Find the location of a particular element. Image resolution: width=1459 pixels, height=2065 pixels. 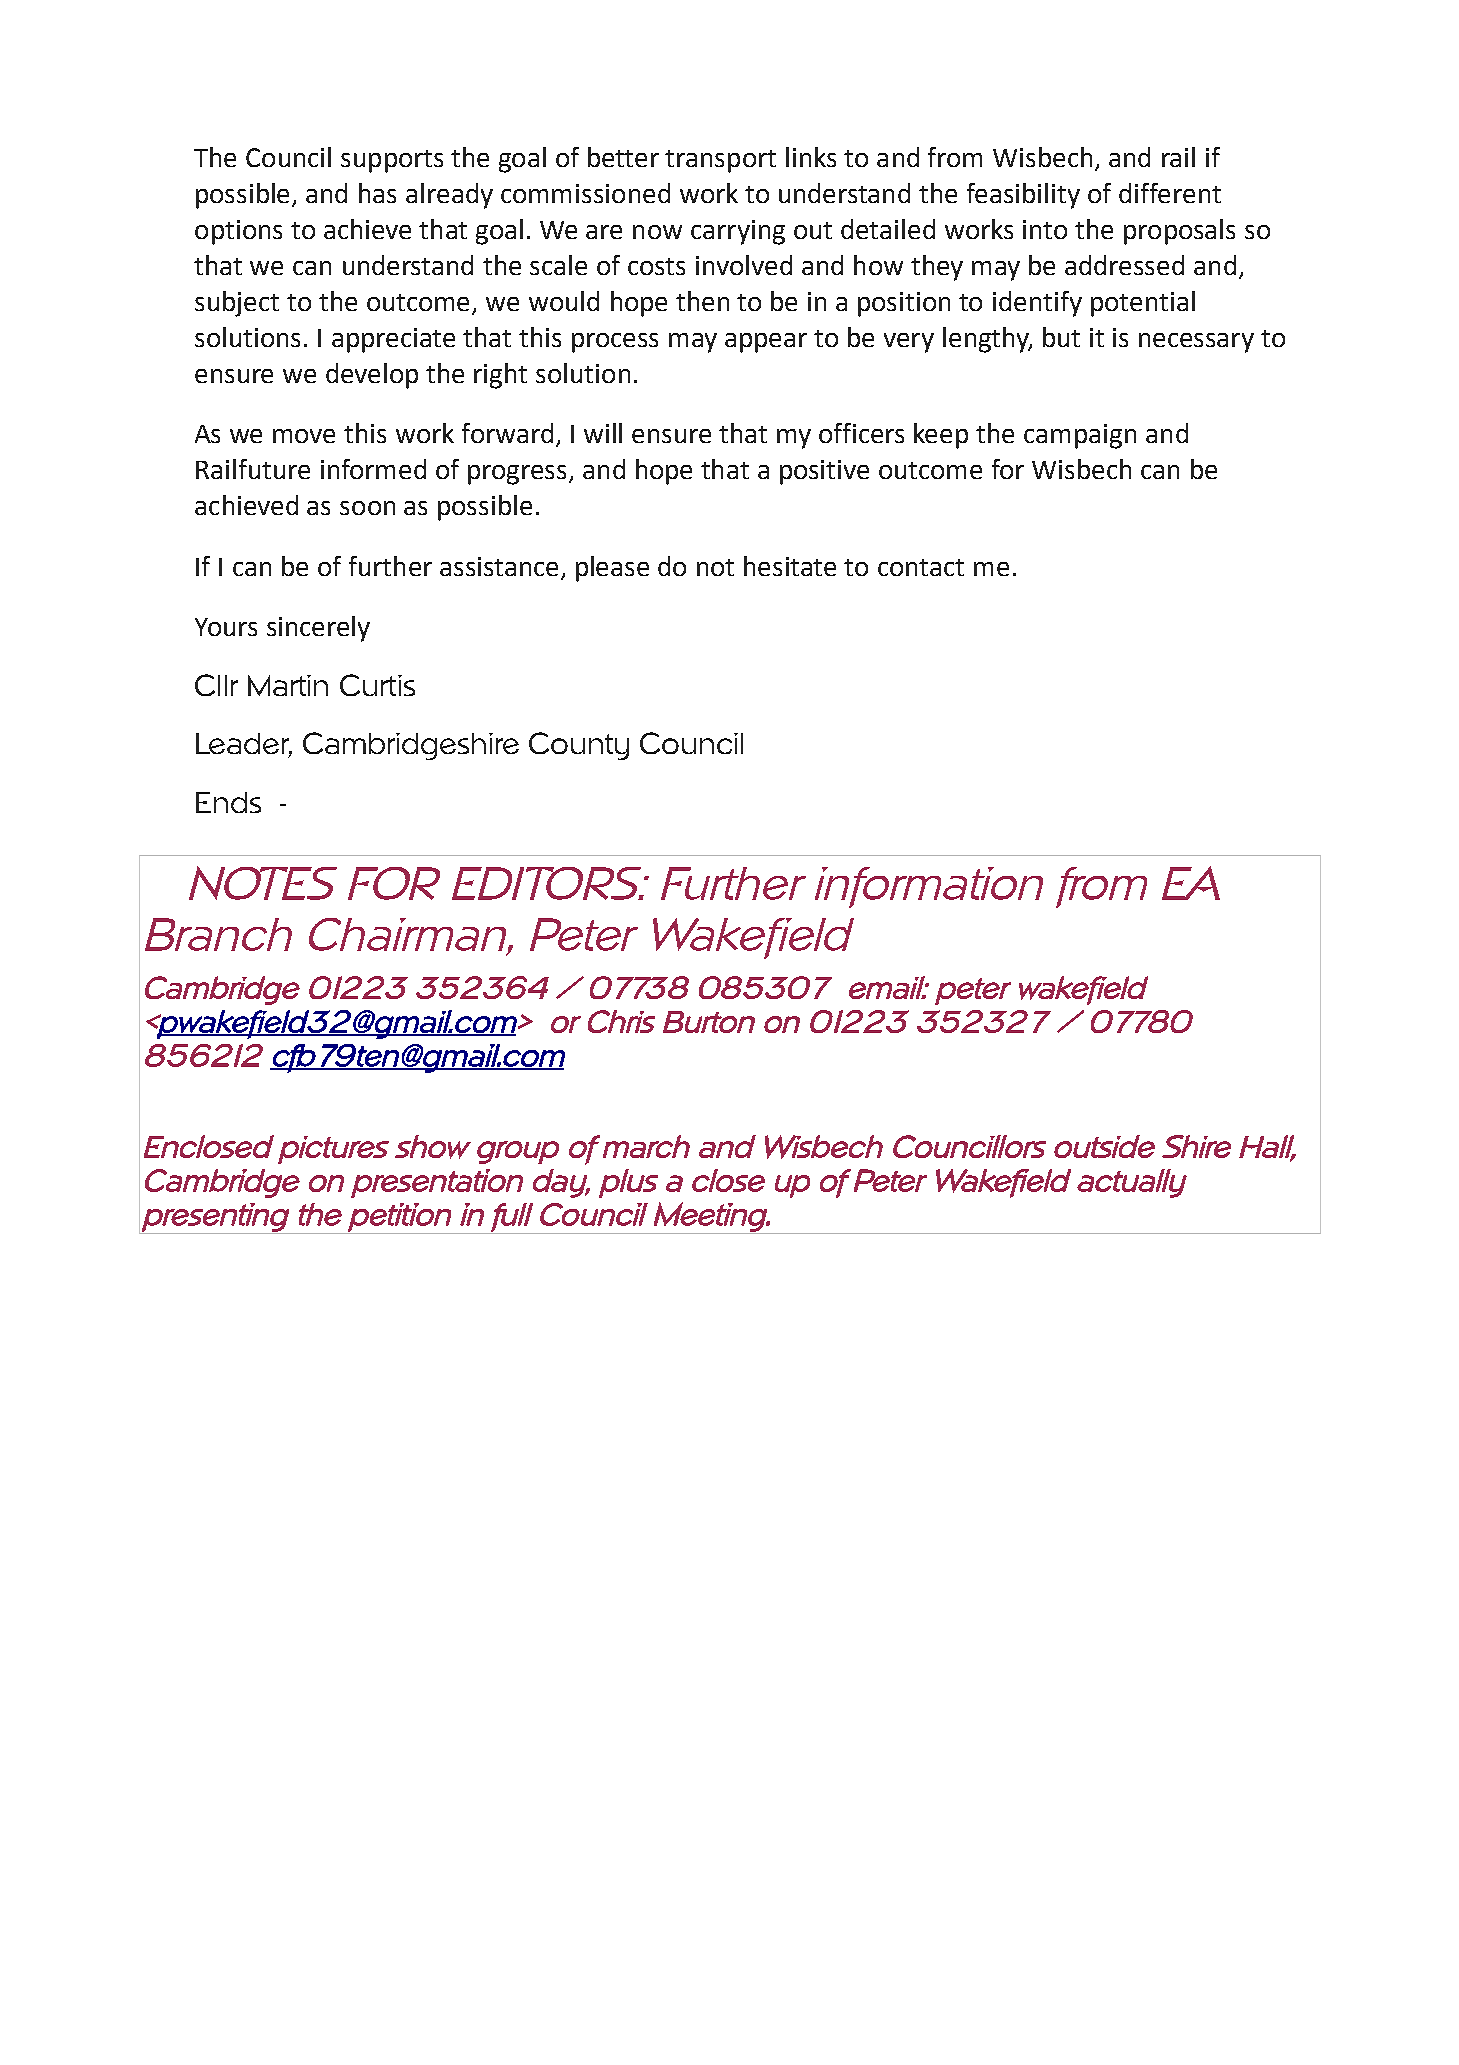

positive is located at coordinates (824, 472).
